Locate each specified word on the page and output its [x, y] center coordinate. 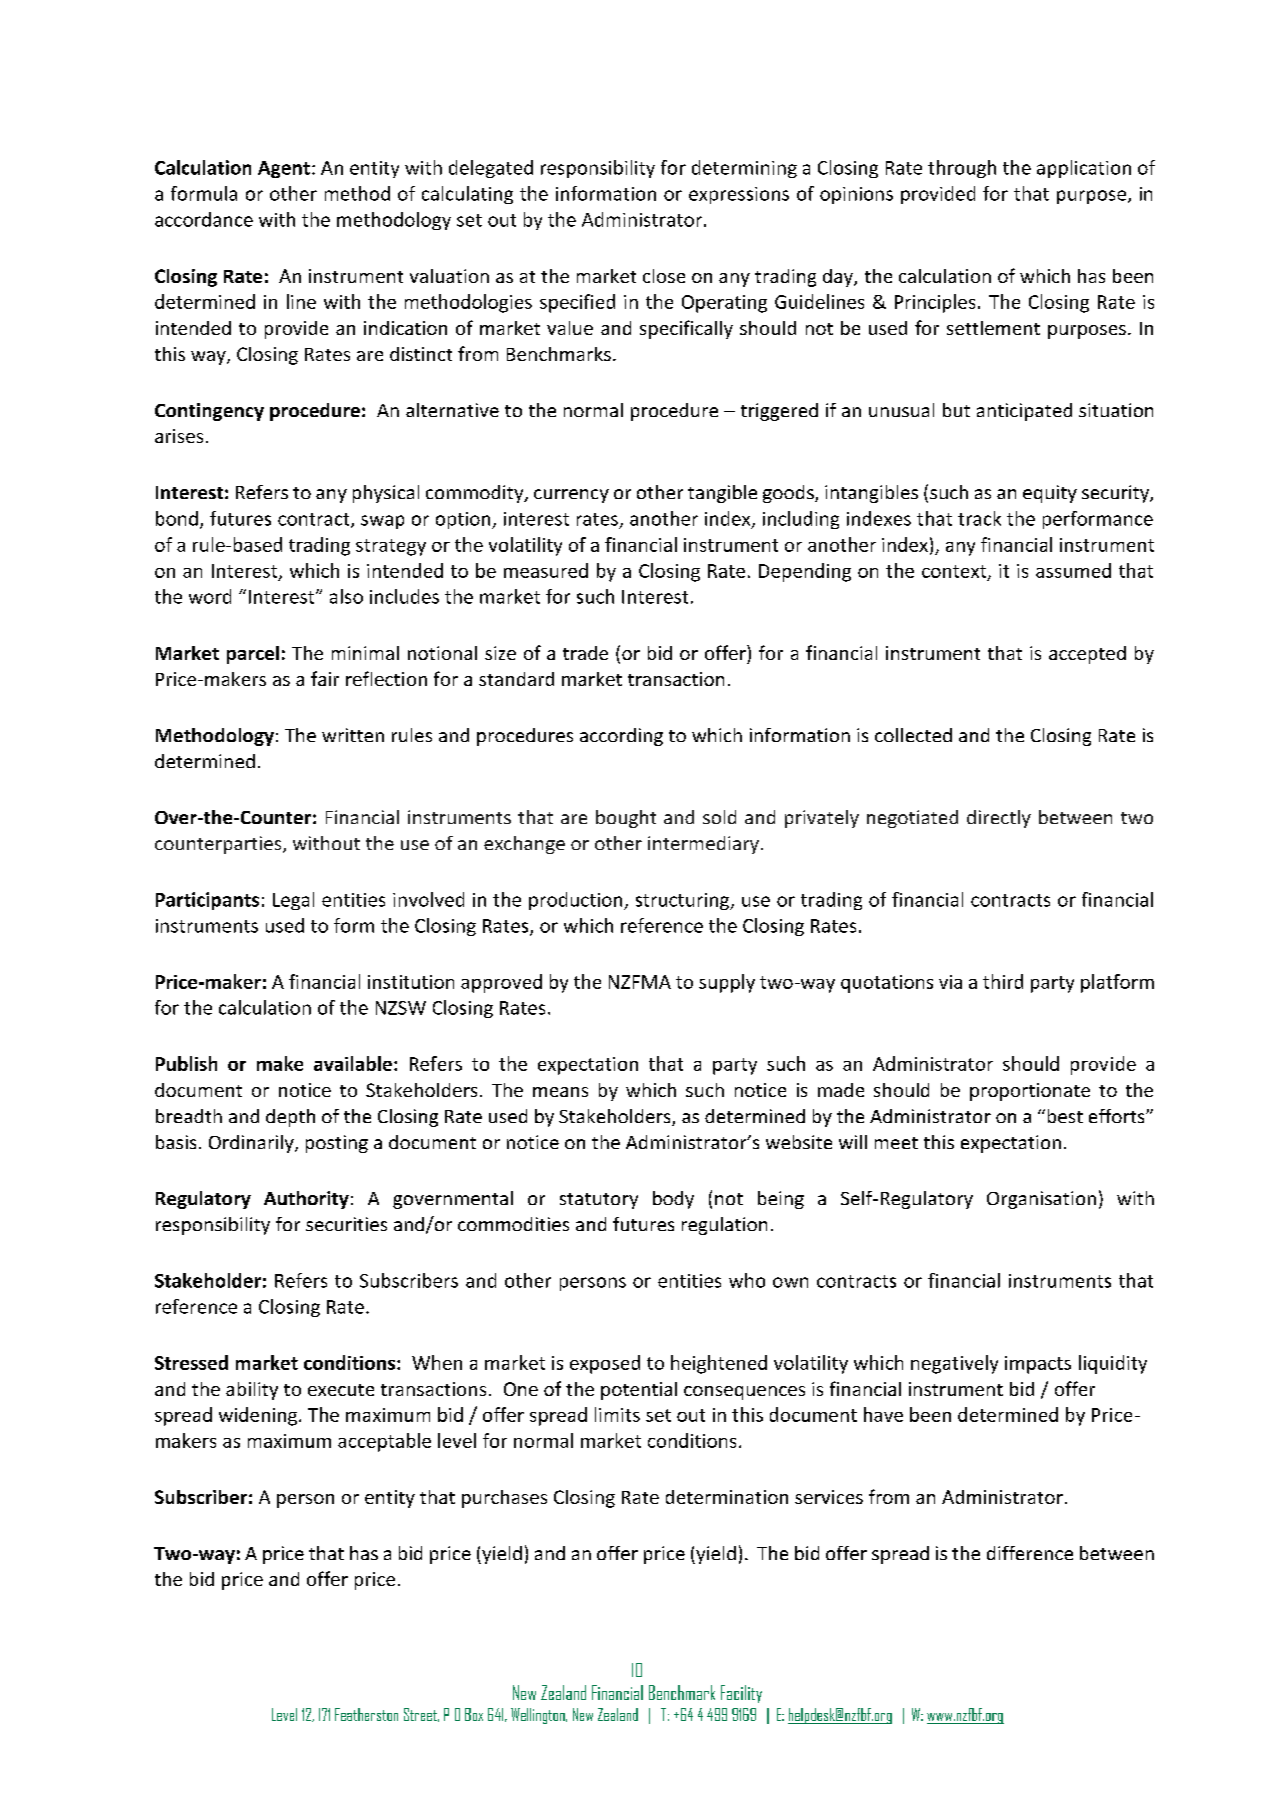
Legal [293, 901]
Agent [284, 169]
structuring [683, 901]
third [1003, 981]
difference [1030, 1553]
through [962, 169]
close [664, 276]
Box [474, 1714]
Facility [741, 1694]
